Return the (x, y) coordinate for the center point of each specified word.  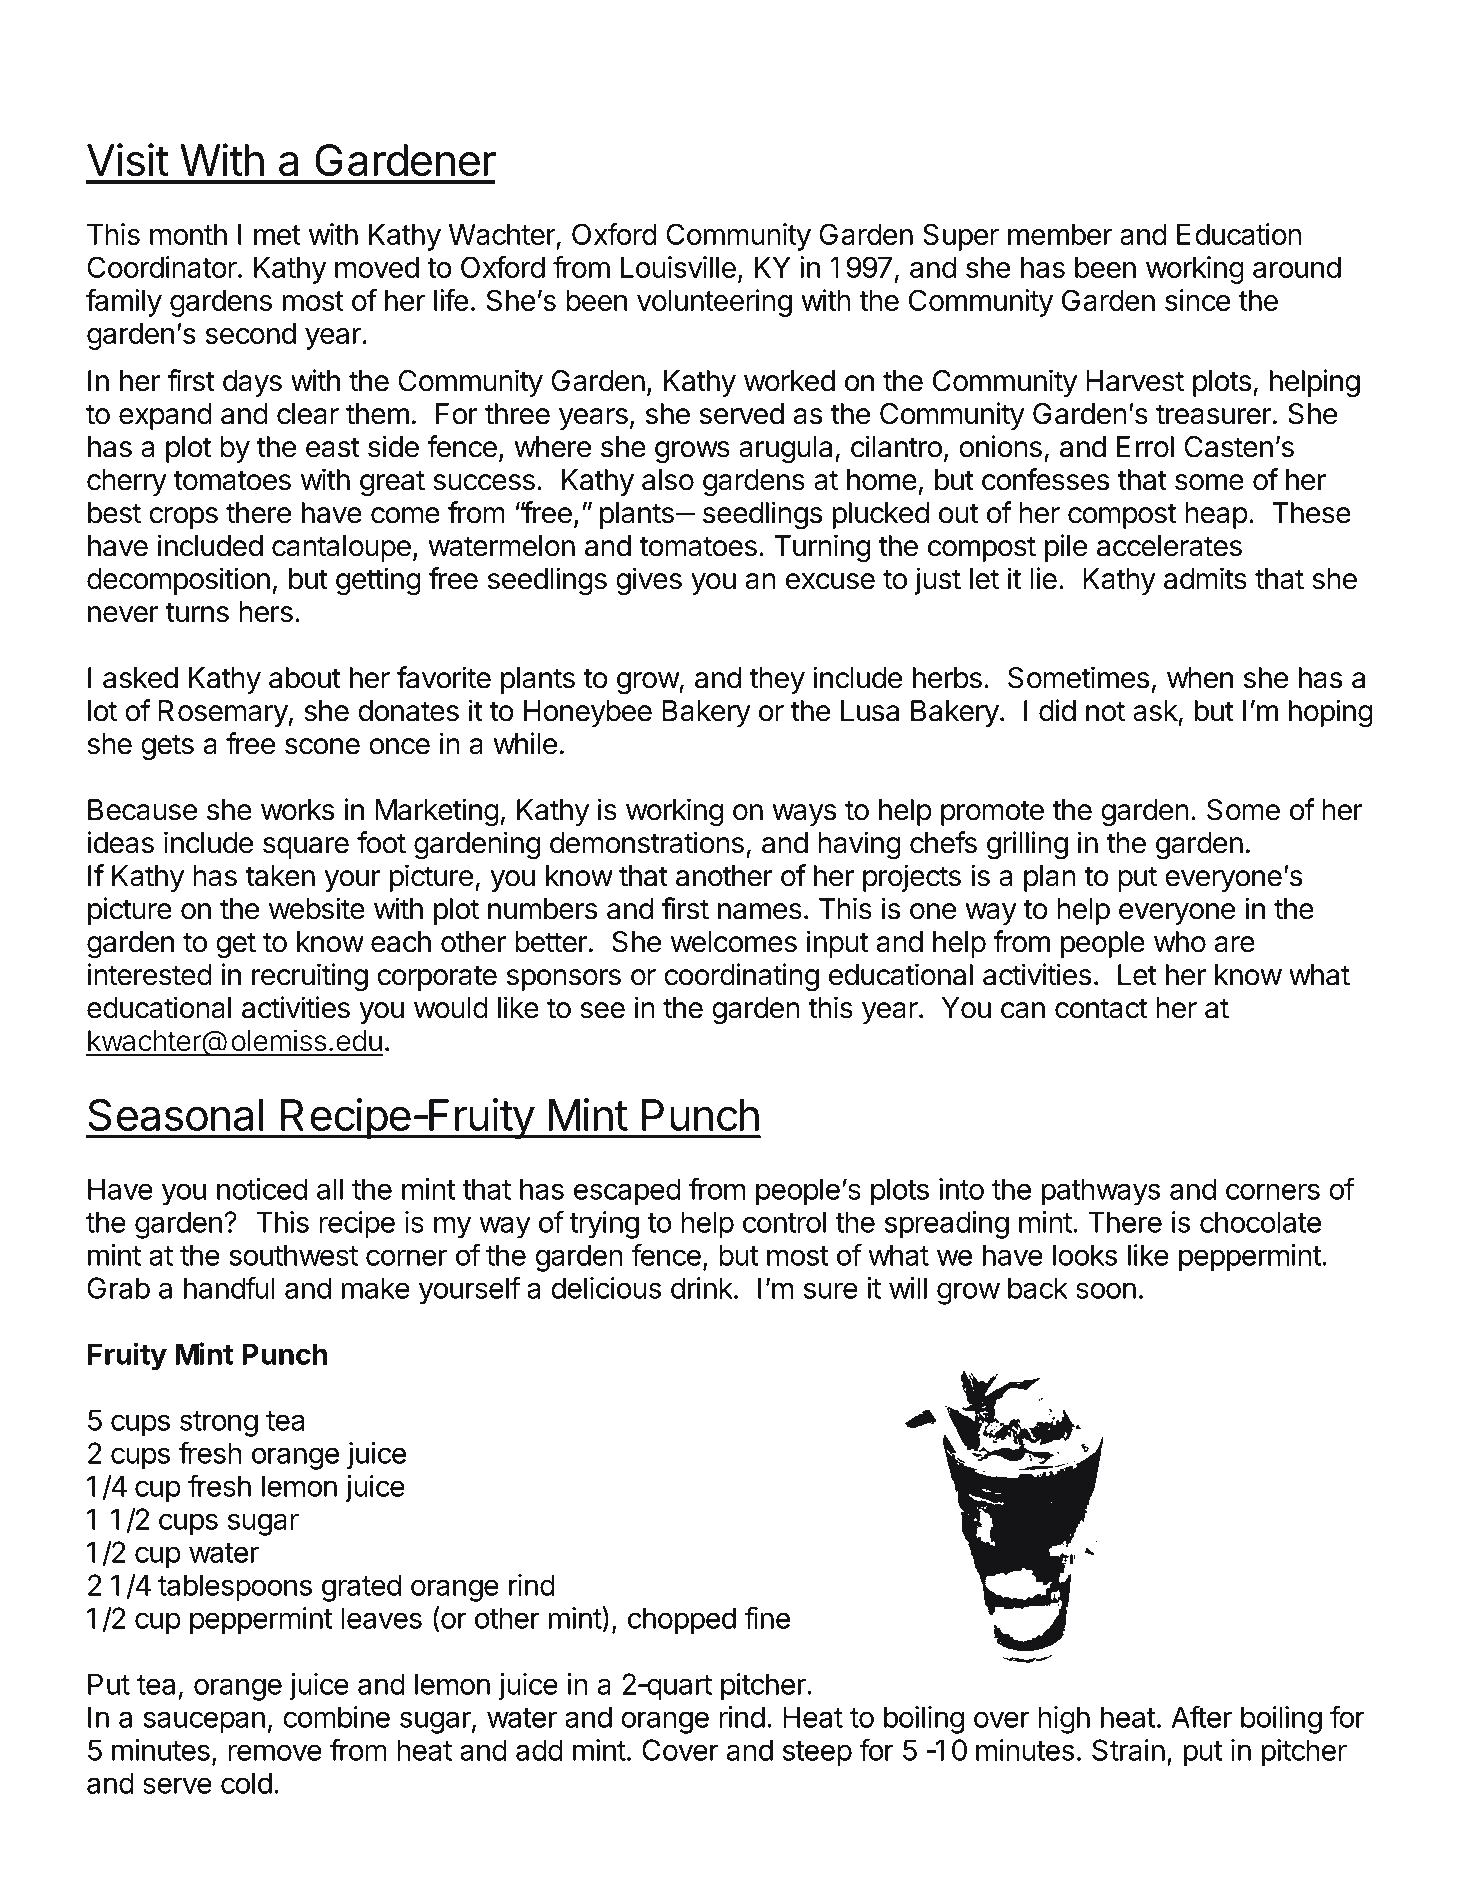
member (1060, 234)
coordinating (741, 977)
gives (649, 581)
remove (275, 1752)
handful (229, 1287)
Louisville (678, 267)
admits (1205, 578)
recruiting (310, 977)
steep (817, 1753)
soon (1106, 1290)
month (188, 234)
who (1180, 942)
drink (702, 1288)
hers (266, 612)
